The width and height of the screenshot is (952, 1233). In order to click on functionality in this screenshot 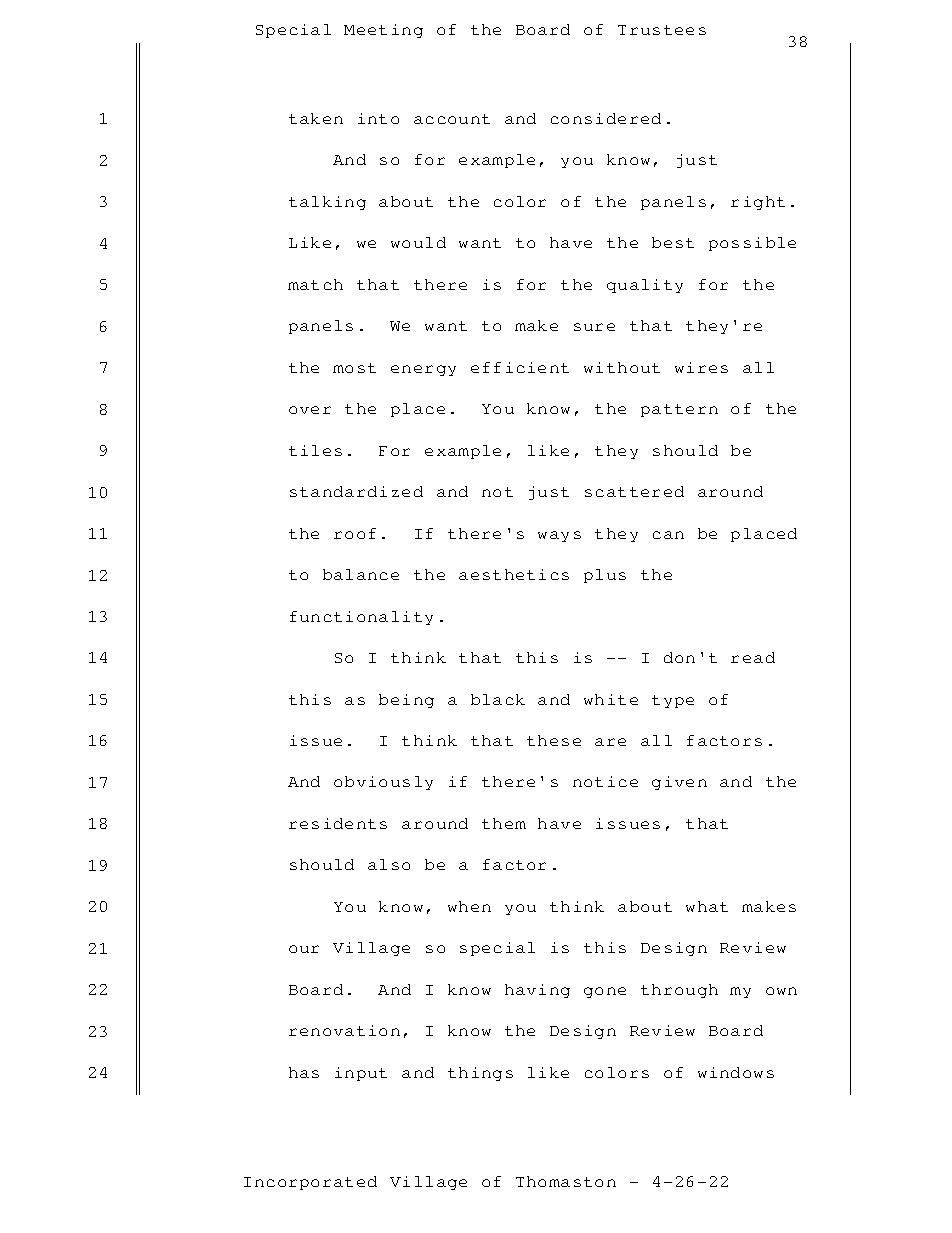, I will do `click(361, 618)`.
